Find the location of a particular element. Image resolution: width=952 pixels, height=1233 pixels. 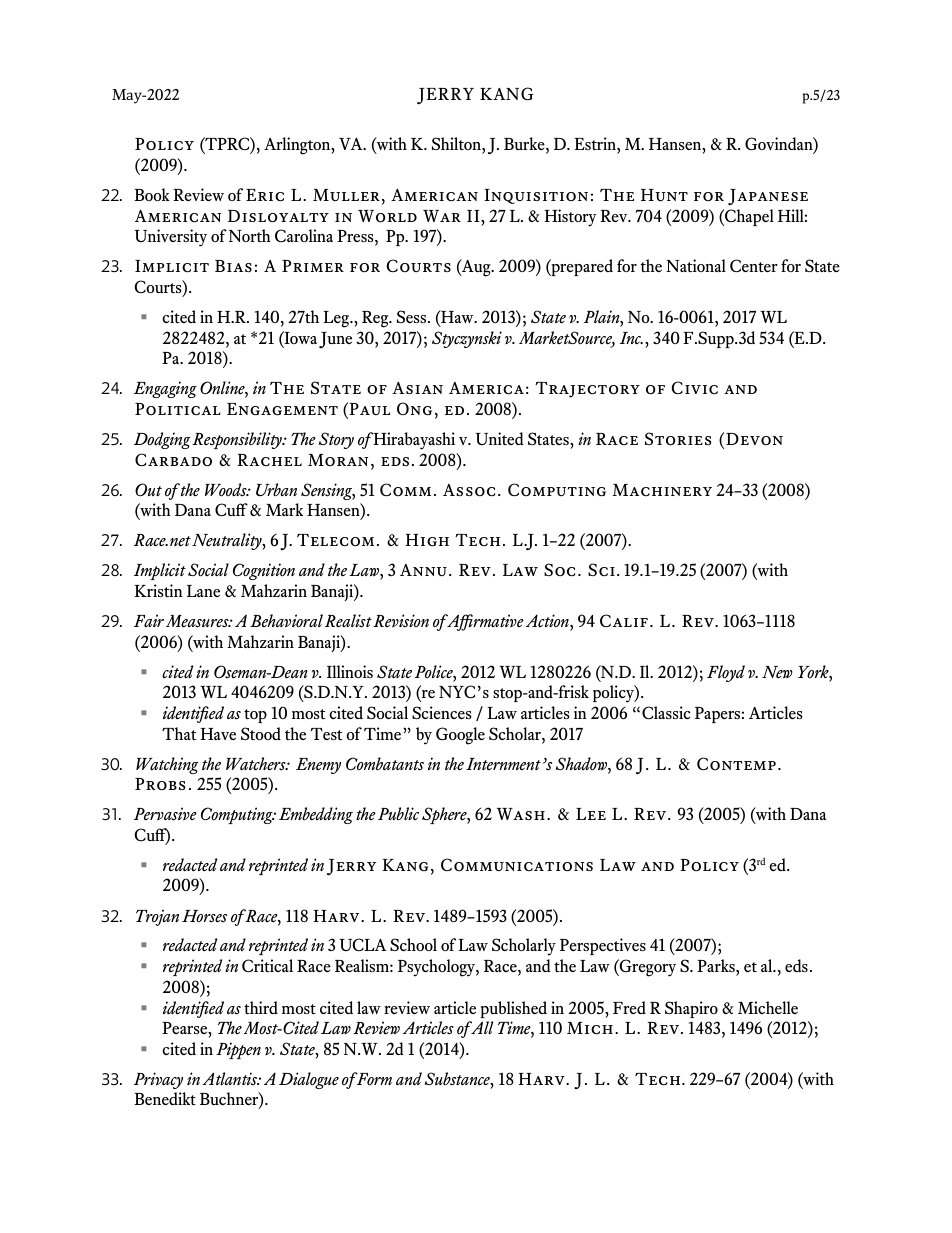

War is located at coordinates (442, 216).
